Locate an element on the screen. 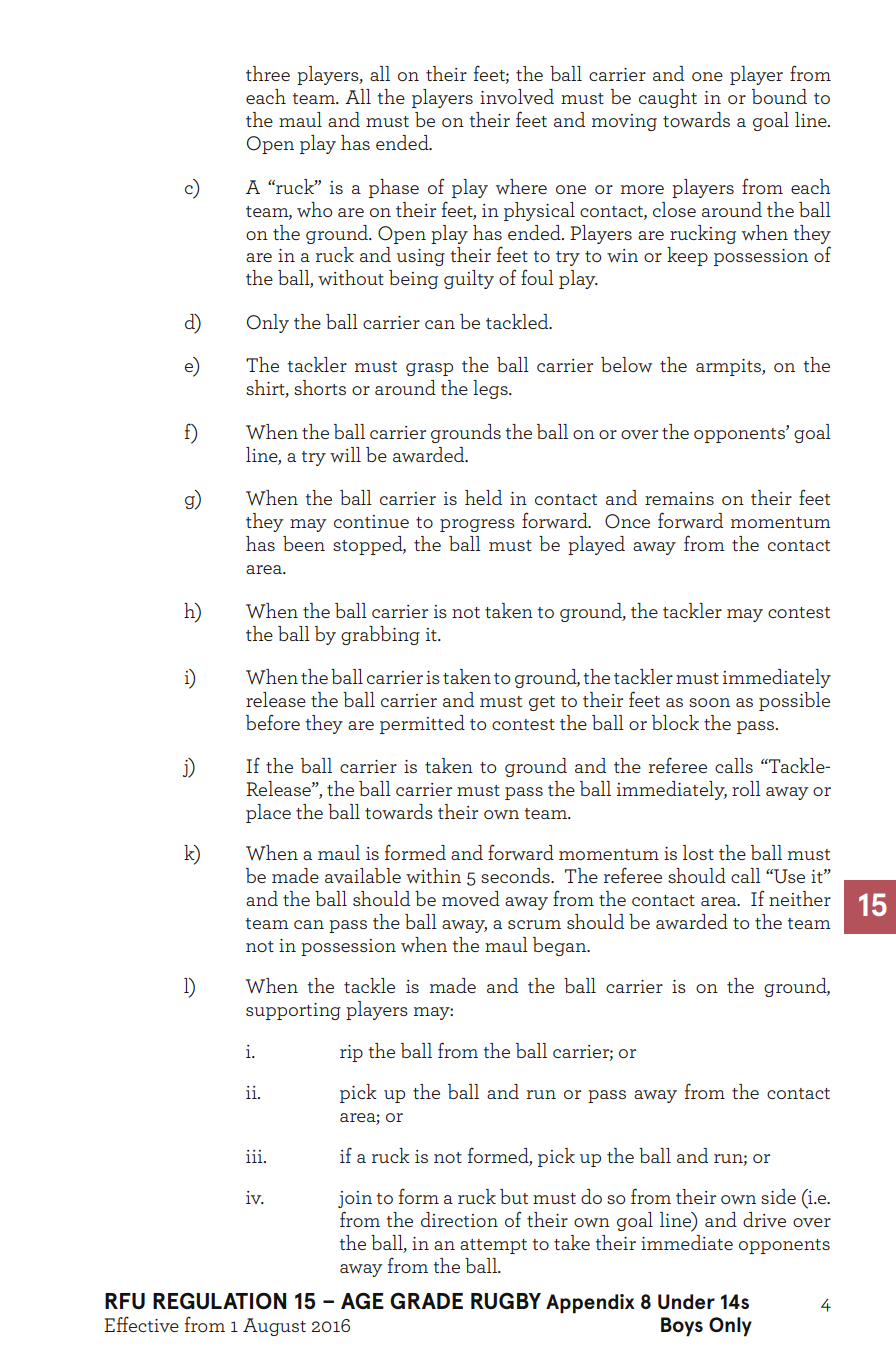 The height and width of the screenshot is (1364, 896). permitted is located at coordinates (422, 724).
